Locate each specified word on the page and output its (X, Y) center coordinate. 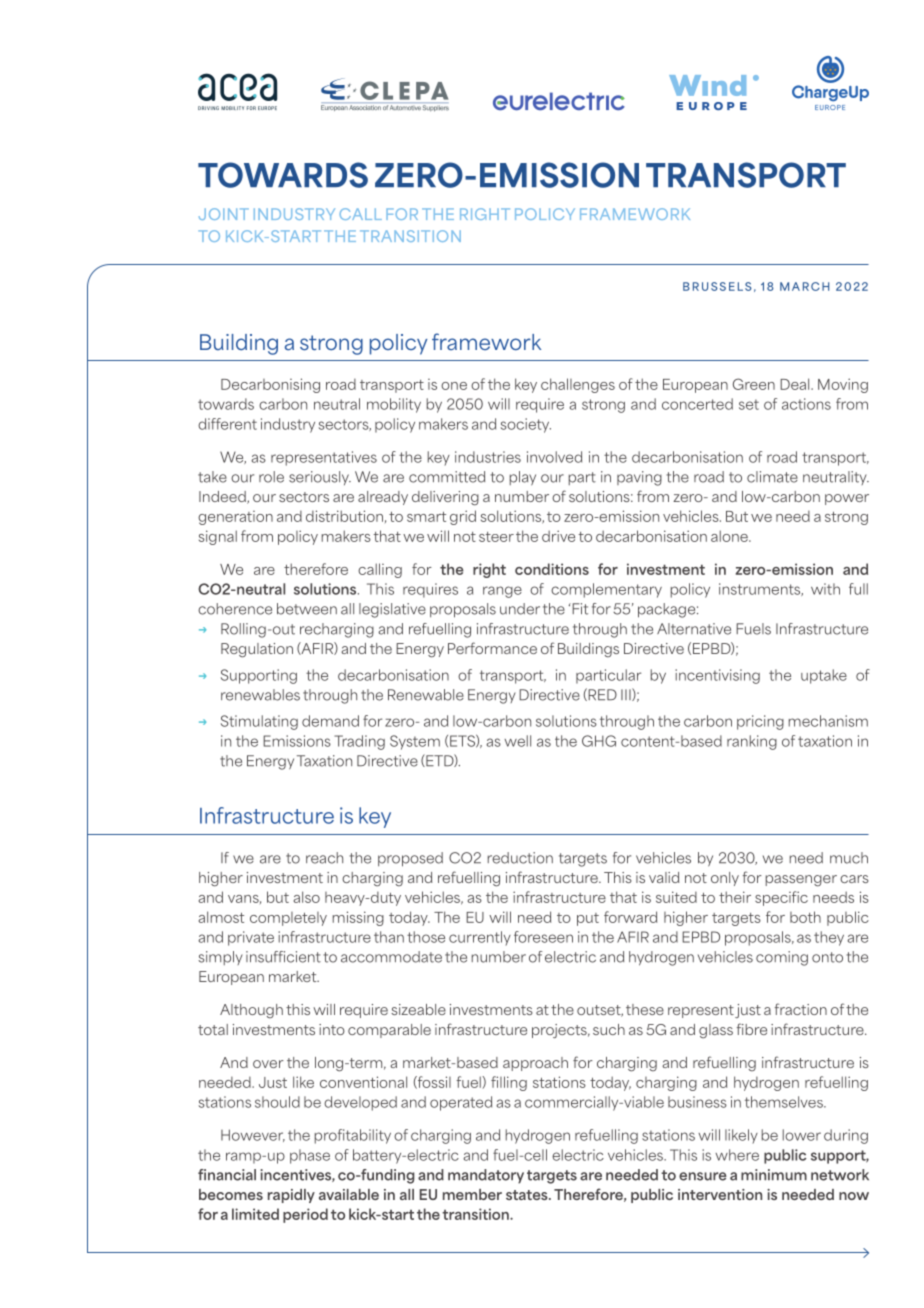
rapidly (291, 1196)
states (528, 1195)
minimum (774, 1175)
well (517, 741)
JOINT (224, 214)
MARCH (804, 286)
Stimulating (259, 722)
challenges (578, 385)
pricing (760, 722)
